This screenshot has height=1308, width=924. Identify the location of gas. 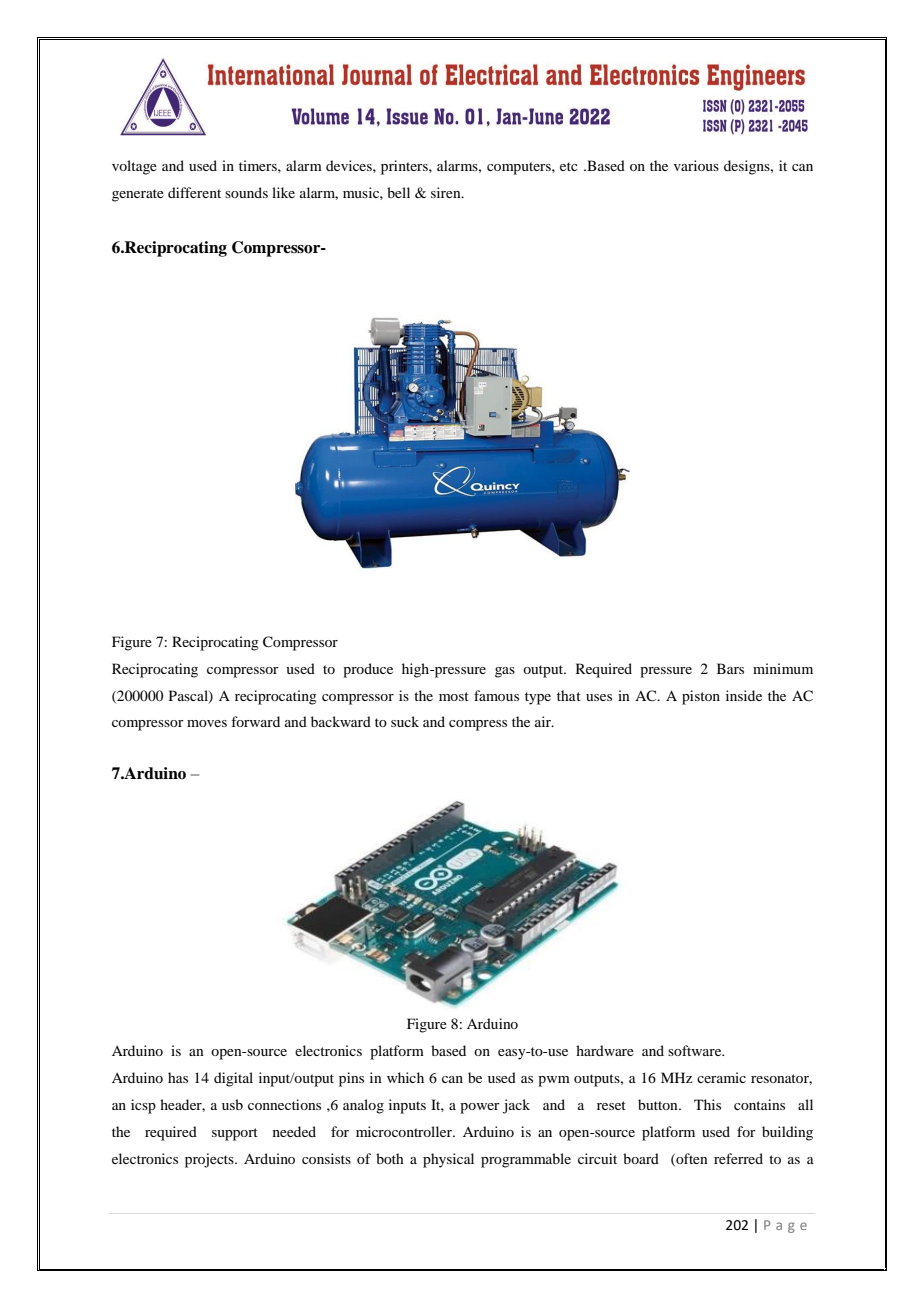
(505, 672).
